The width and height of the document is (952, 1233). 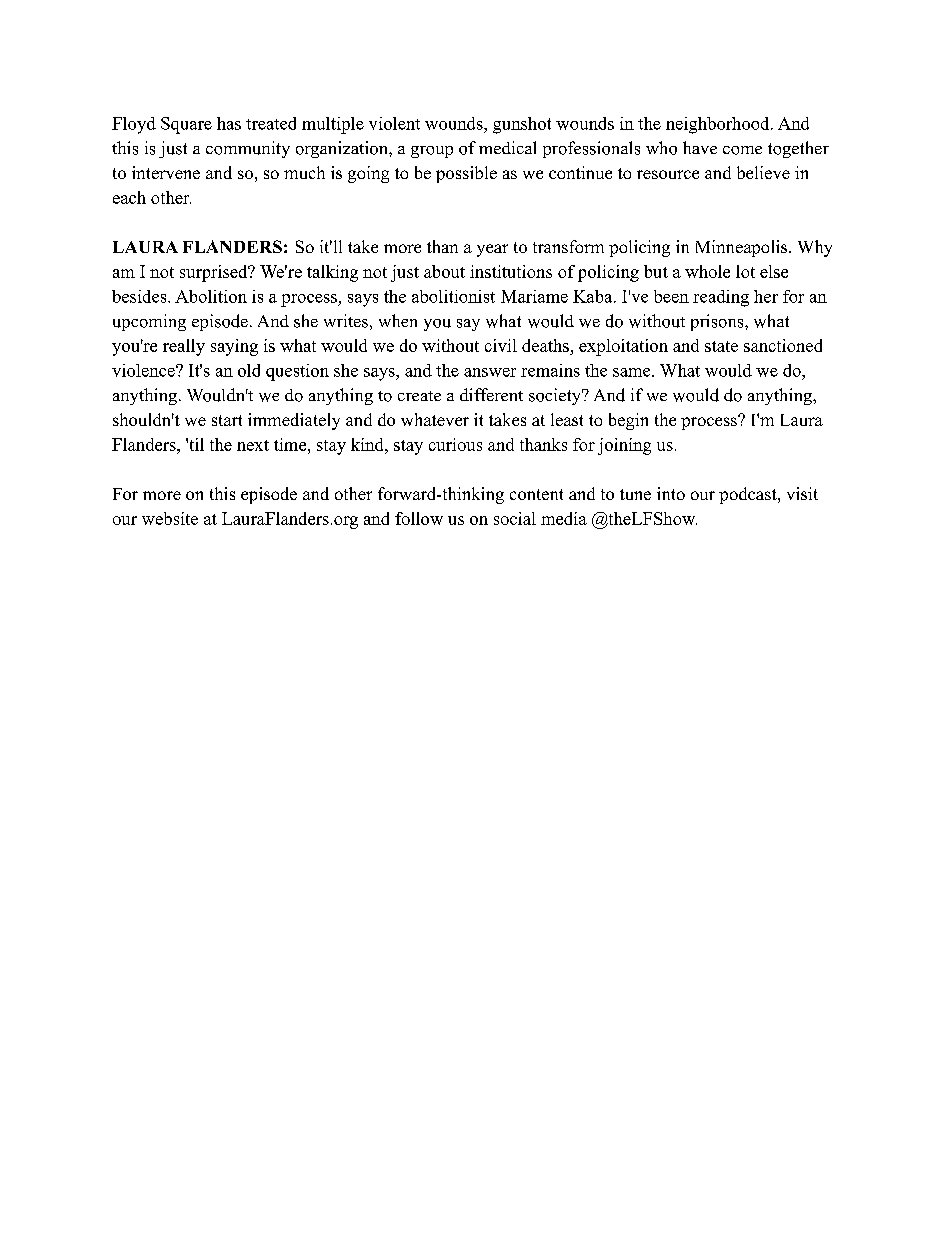 What do you see at coordinates (741, 248) in the document?
I see `Minneapolis` at bounding box center [741, 248].
